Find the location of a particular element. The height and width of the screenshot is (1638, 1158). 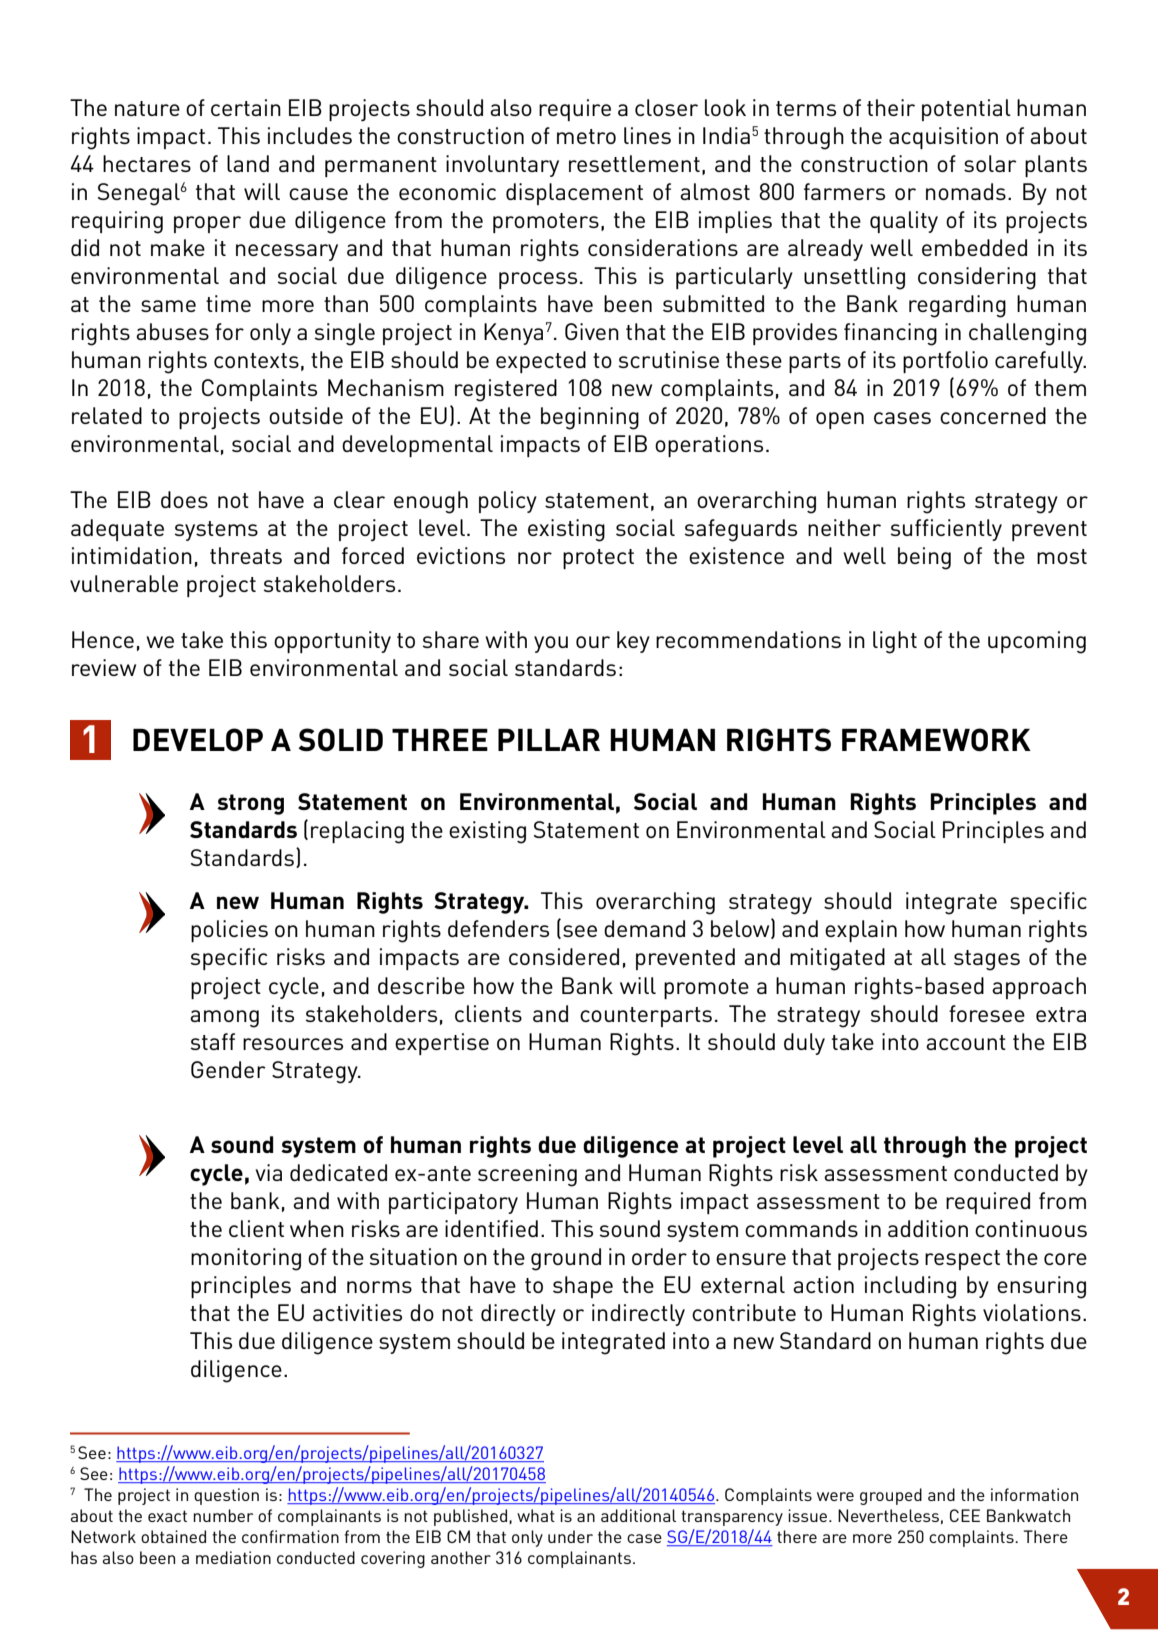

account is located at coordinates (966, 1042).
